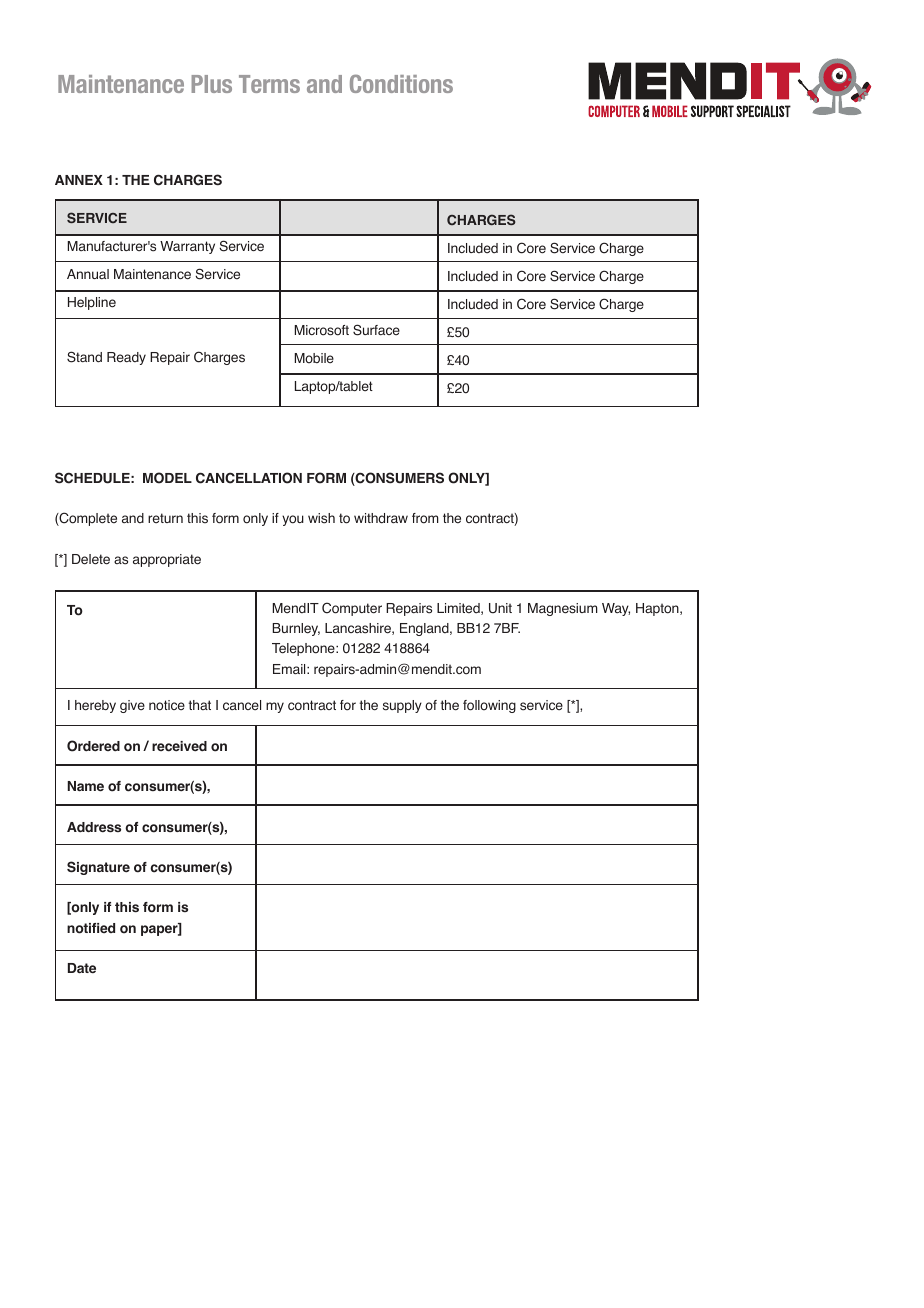 The height and width of the screenshot is (1308, 924). I want to click on Magnesium, so click(563, 609).
